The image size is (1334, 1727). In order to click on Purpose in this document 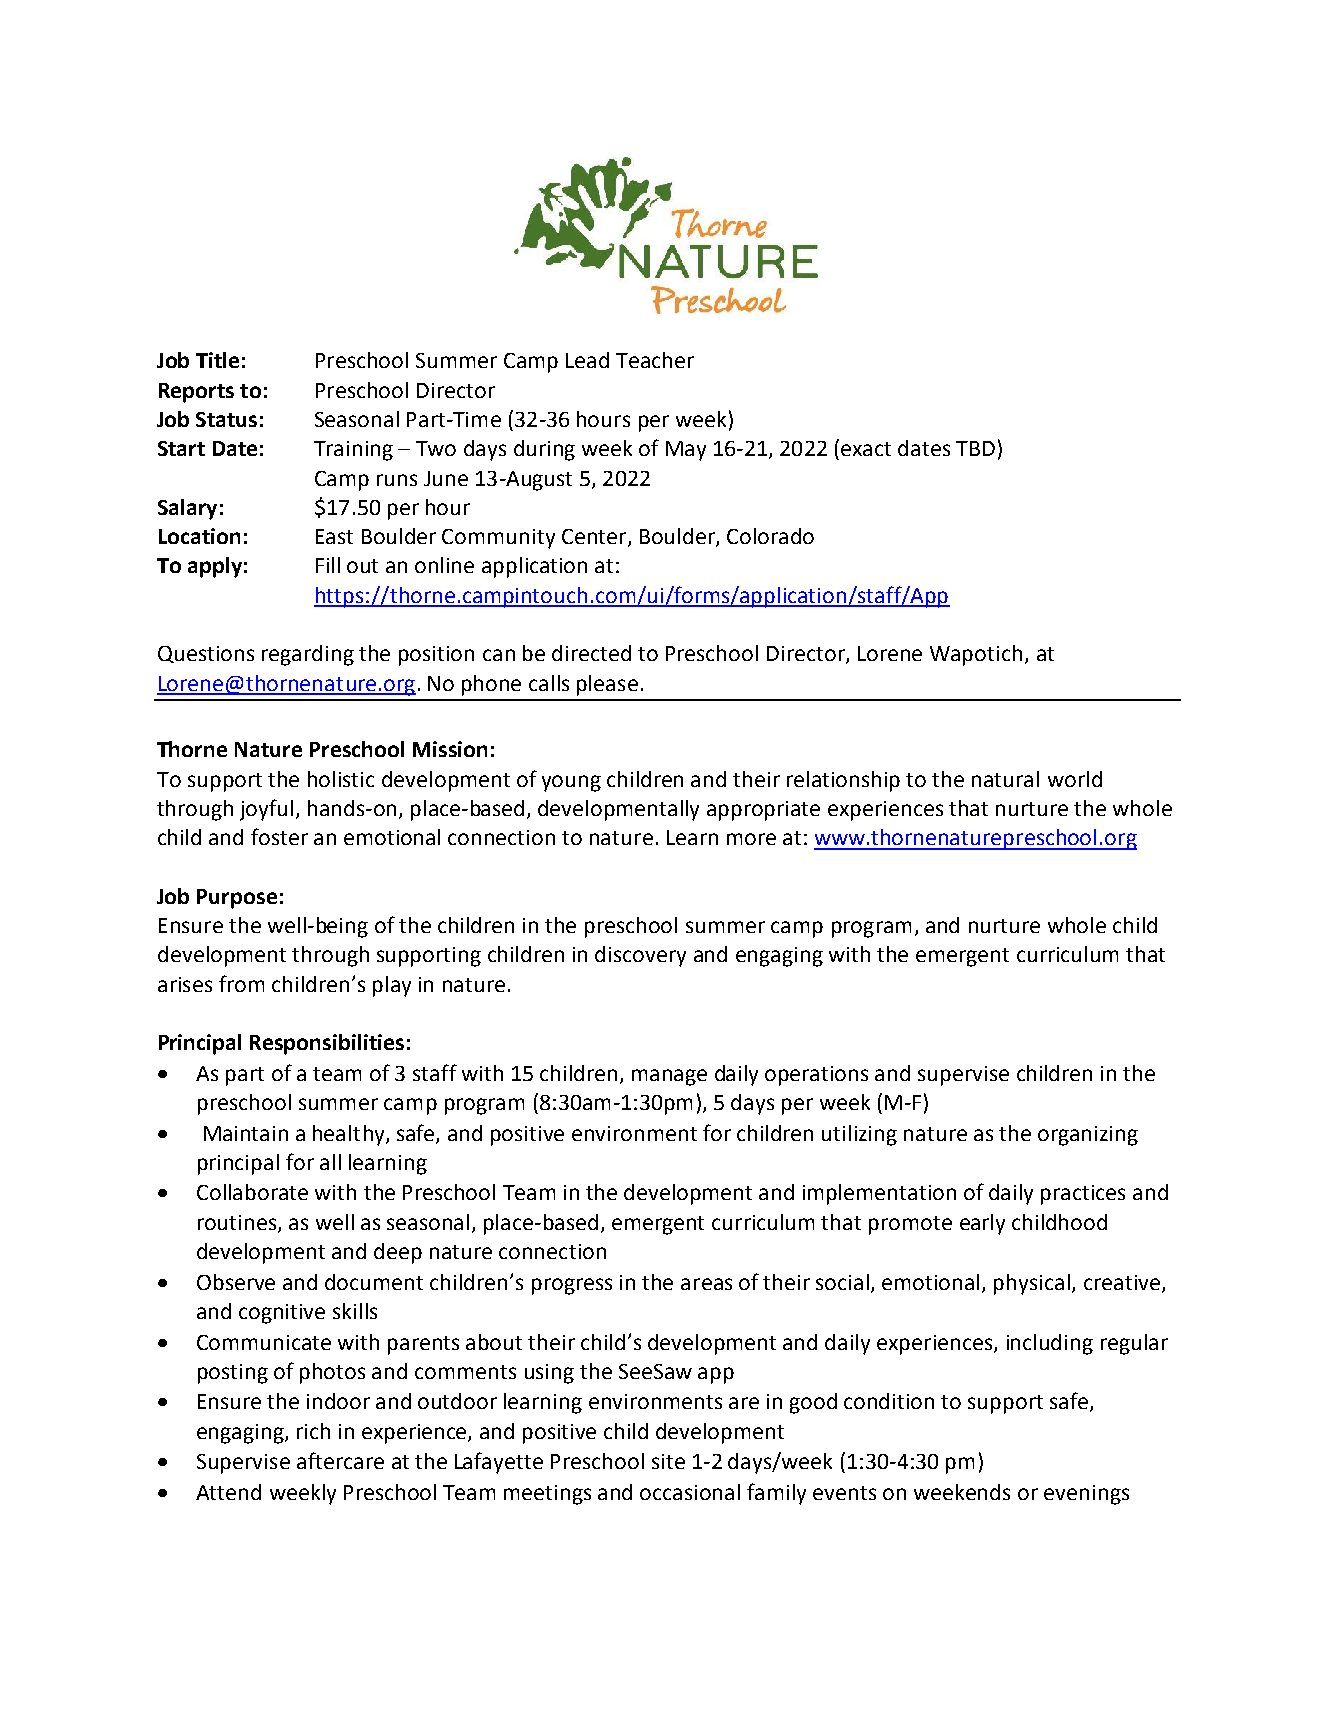, I will do `click(237, 899)`.
